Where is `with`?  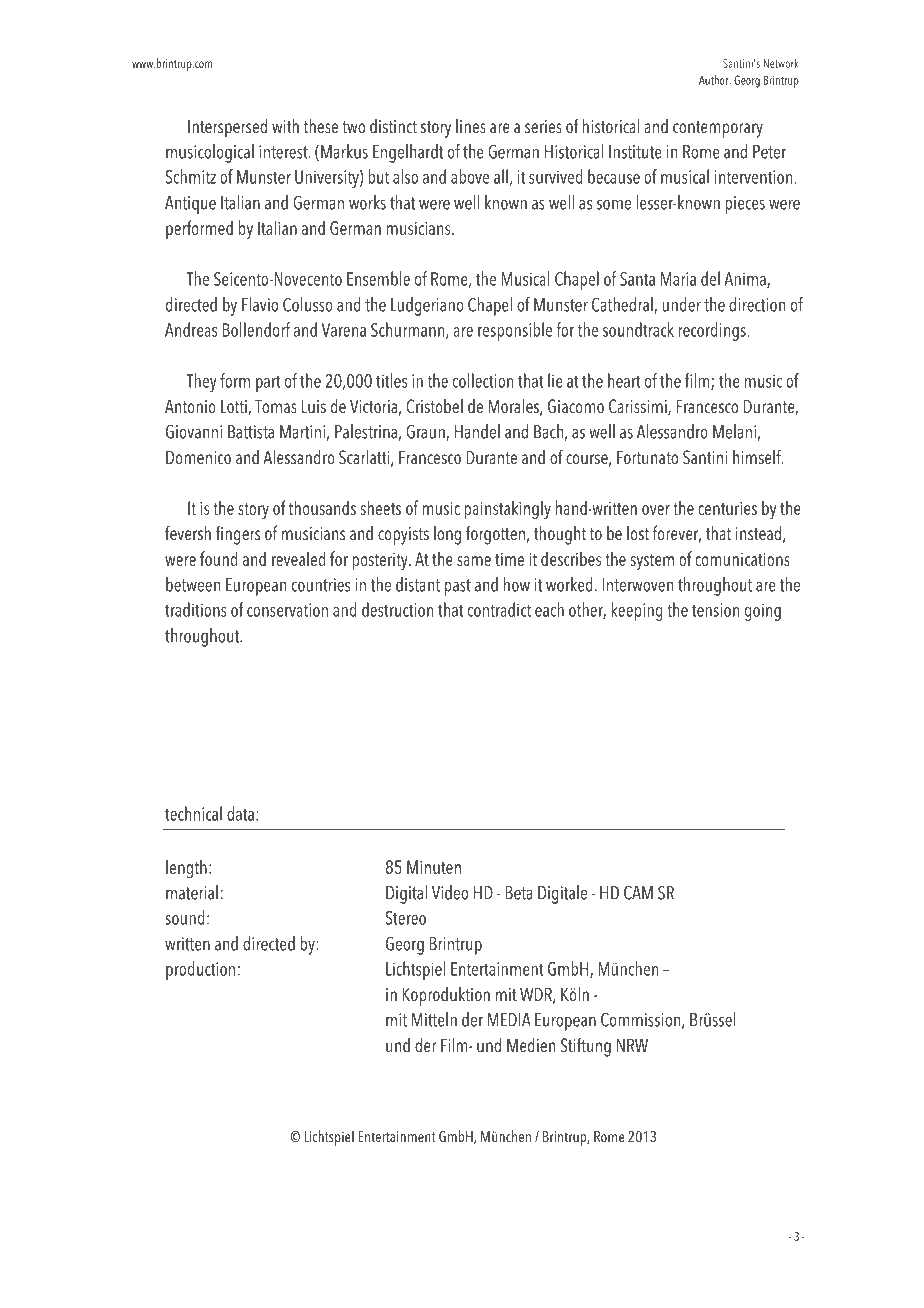 with is located at coordinates (285, 126).
